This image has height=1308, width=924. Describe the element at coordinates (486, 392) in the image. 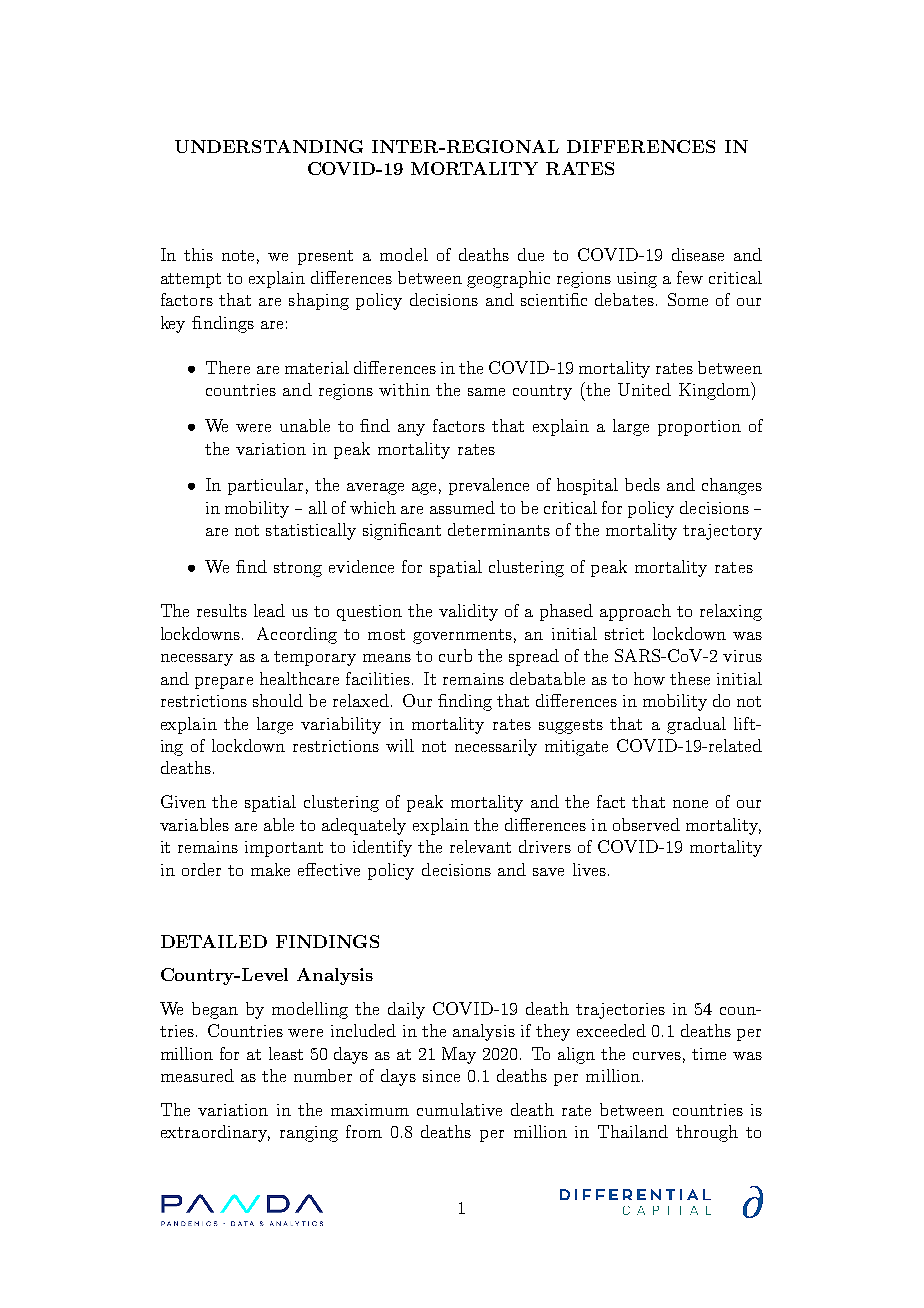

I see `same` at that location.
